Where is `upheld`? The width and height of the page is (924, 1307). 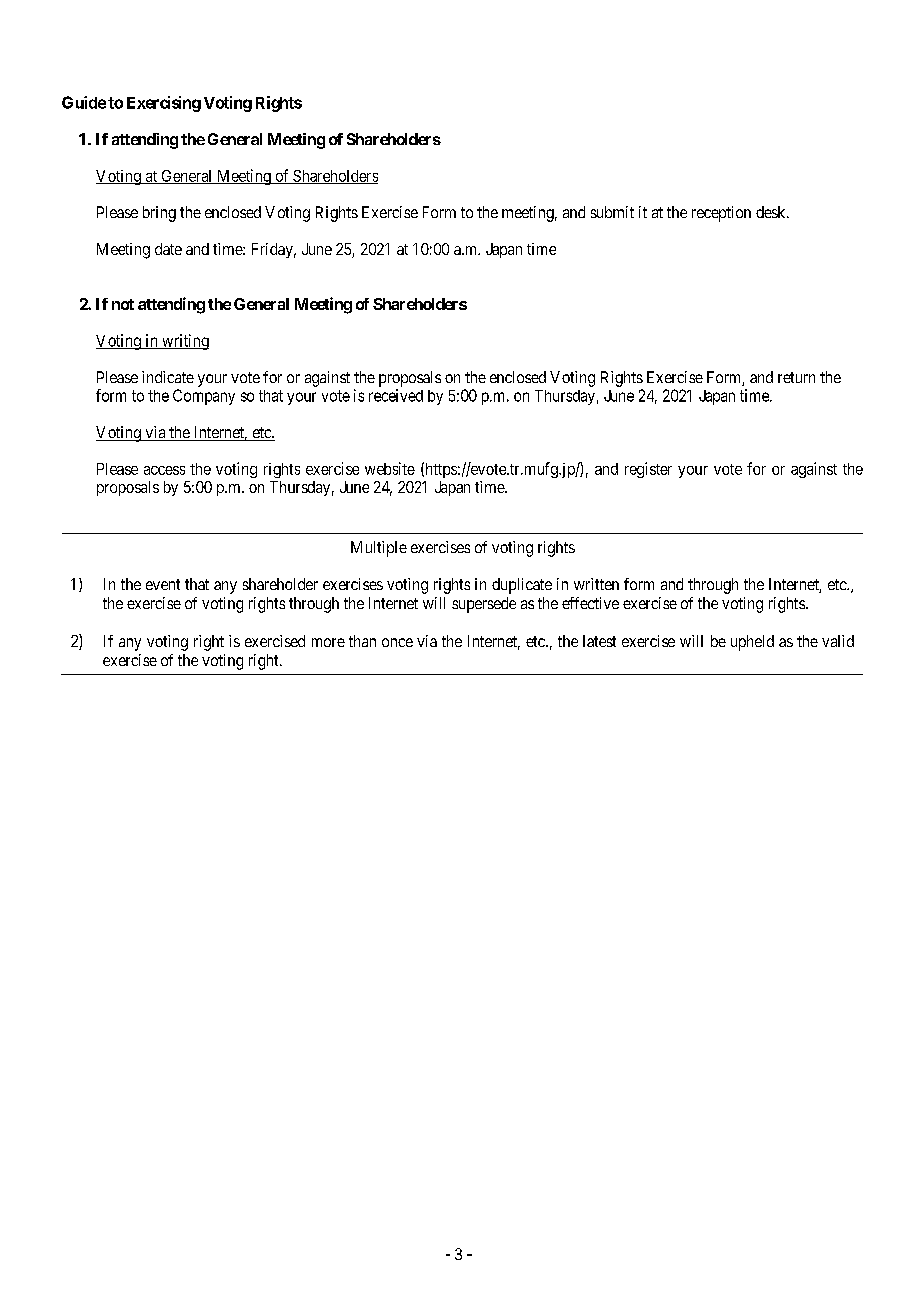 upheld is located at coordinates (752, 643).
